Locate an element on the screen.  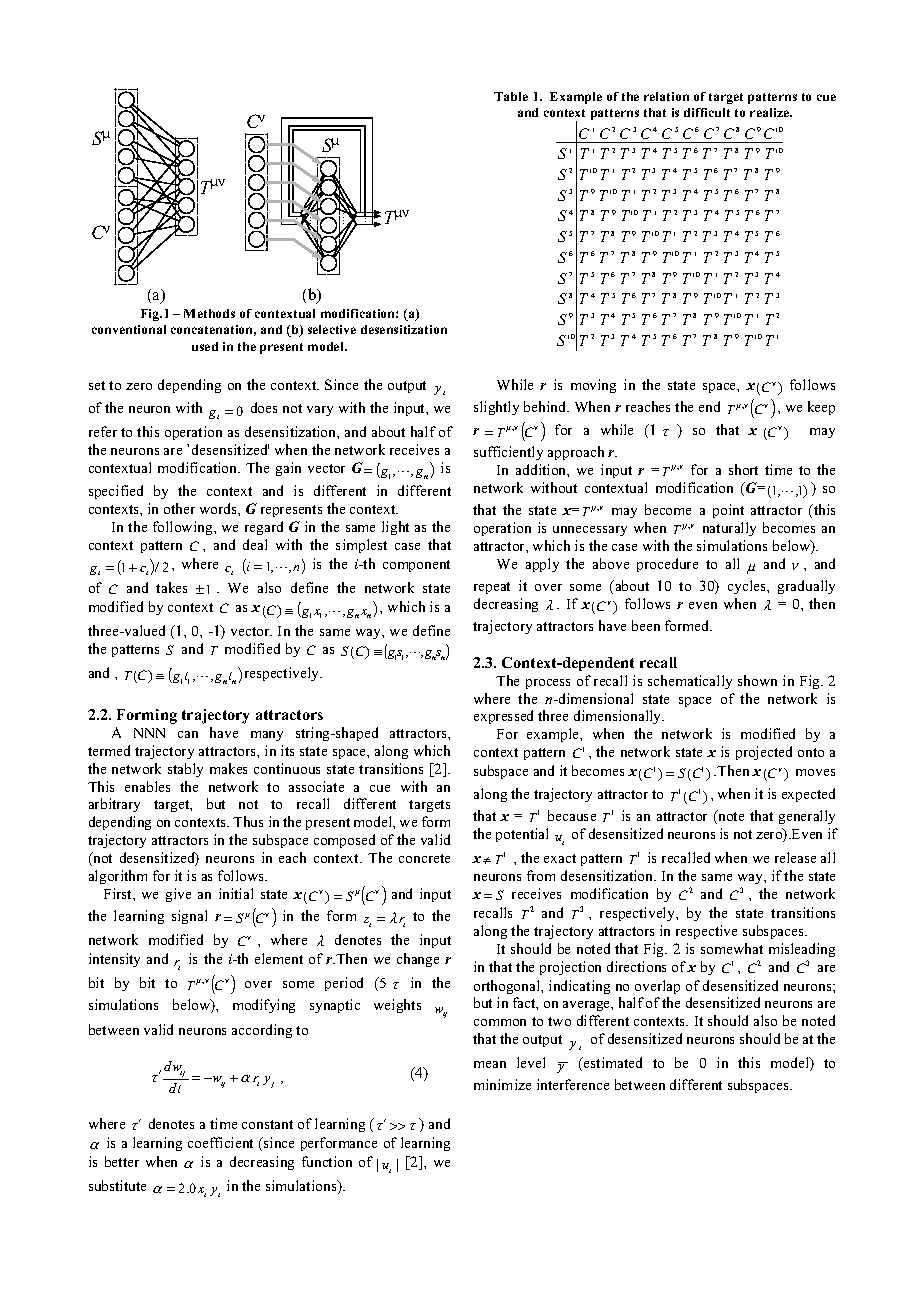
potential is located at coordinates (522, 835).
